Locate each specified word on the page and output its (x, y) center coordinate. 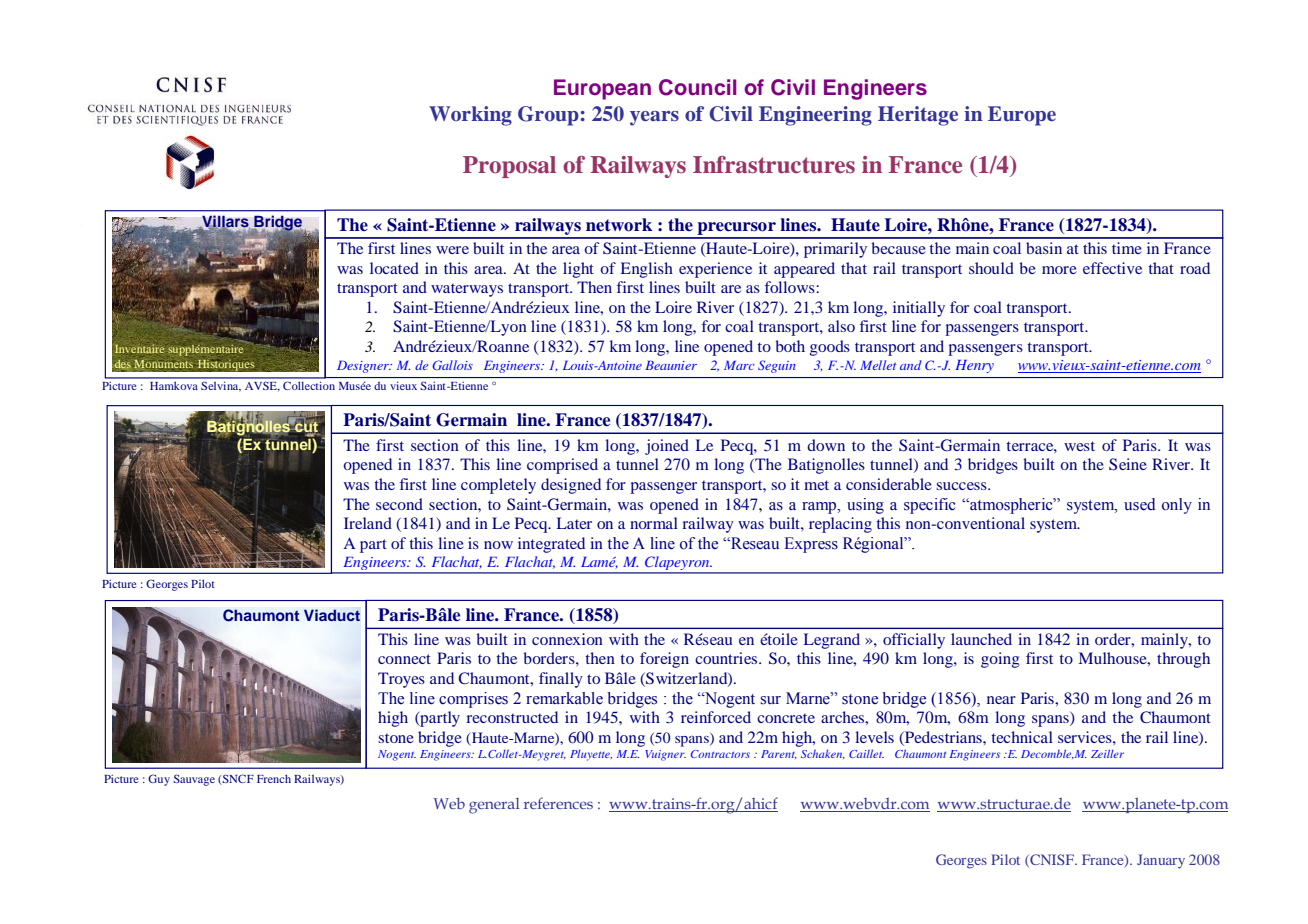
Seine (1128, 464)
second (399, 504)
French (274, 778)
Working (470, 116)
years (654, 118)
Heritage (918, 116)
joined (667, 447)
